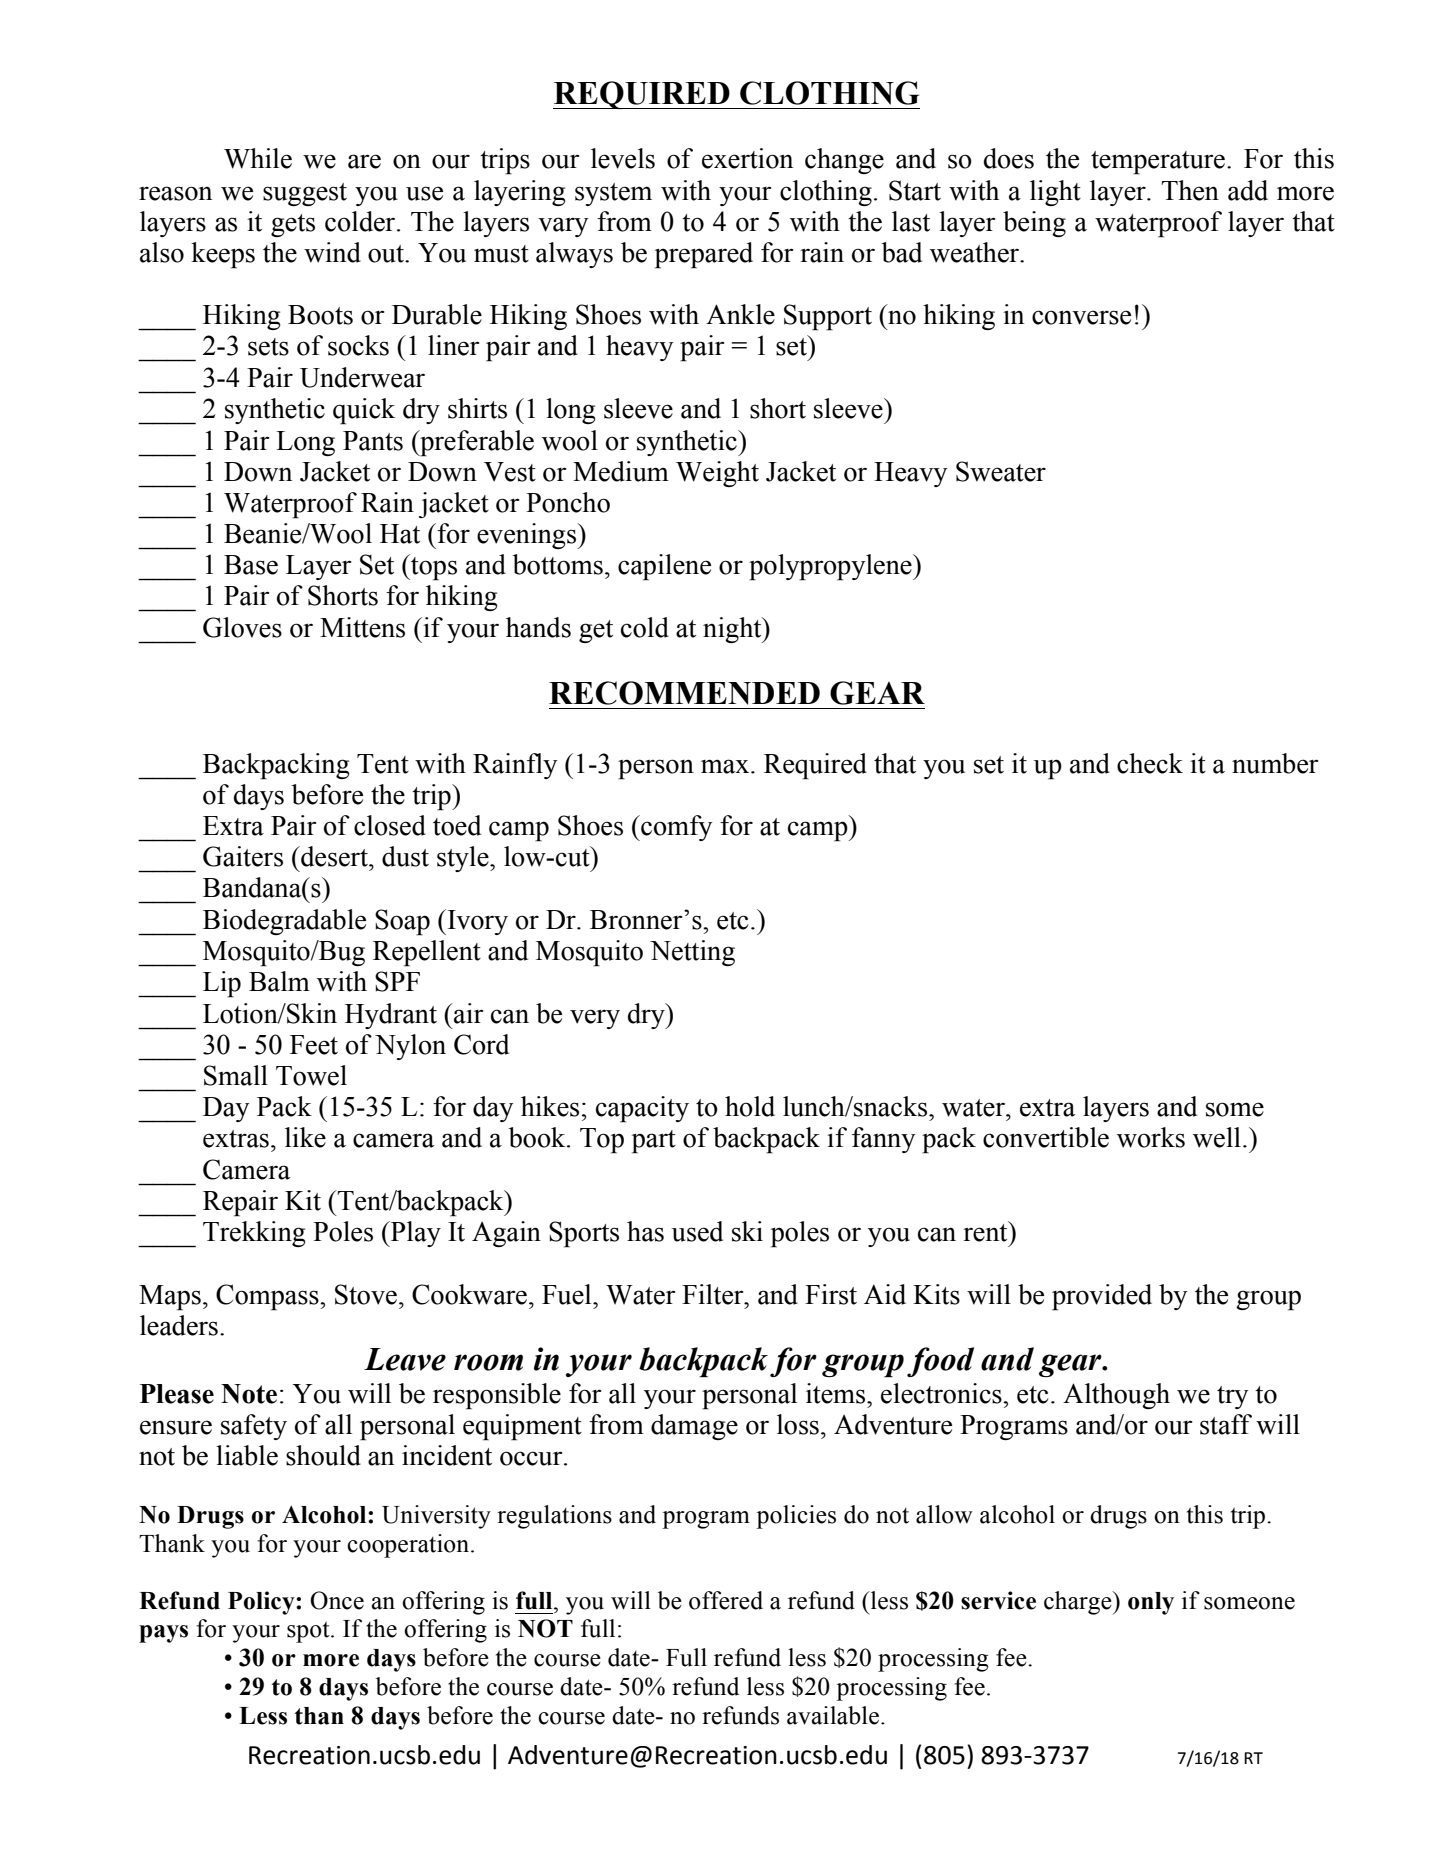 The height and width of the page is (1863, 1439). Describe the element at coordinates (309, 1632) in the page. I see `spot` at that location.
